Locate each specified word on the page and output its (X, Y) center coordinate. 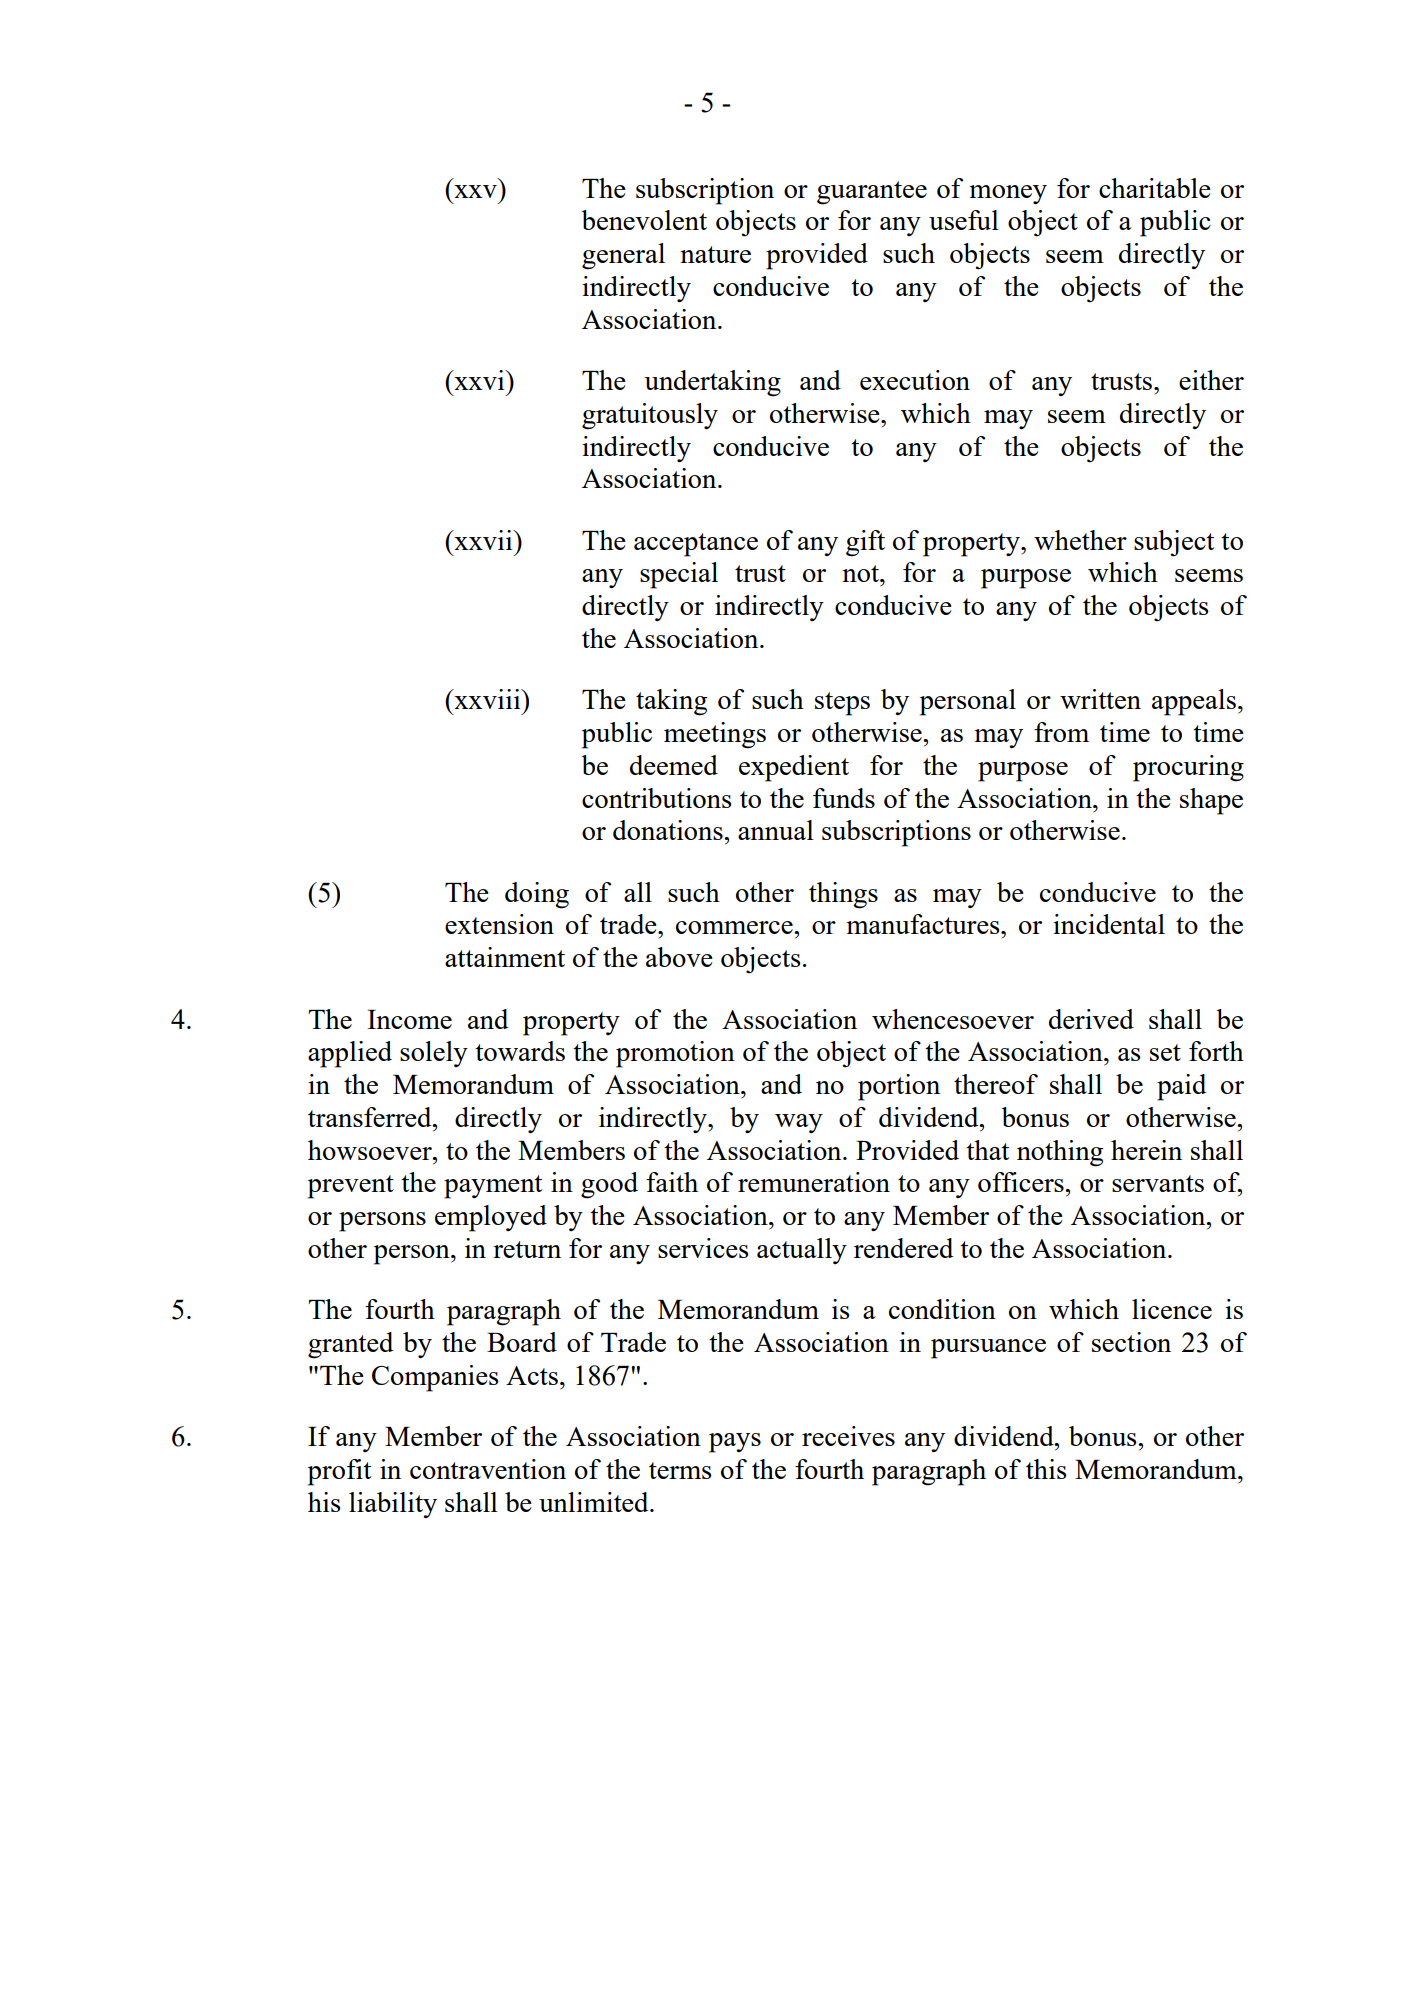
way (799, 1123)
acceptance (696, 545)
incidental (1109, 924)
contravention (488, 1469)
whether (1080, 540)
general (623, 256)
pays (735, 1443)
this (1046, 1469)
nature (715, 254)
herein (1146, 1150)
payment (493, 1187)
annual (776, 830)
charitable (1155, 188)
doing (537, 895)
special (679, 575)
